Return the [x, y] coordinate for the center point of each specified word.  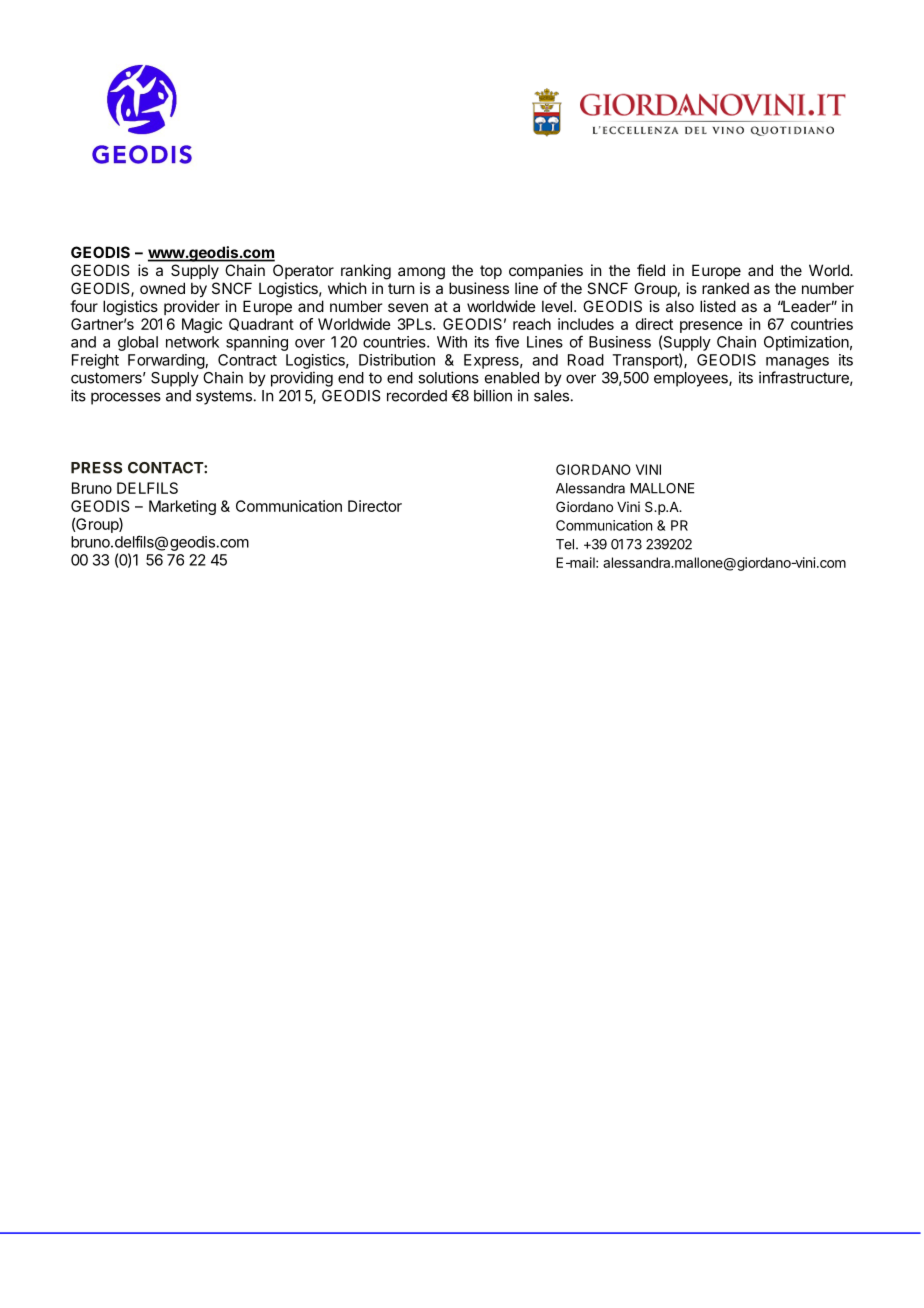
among [421, 273]
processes [126, 398]
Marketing [182, 507]
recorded [417, 396]
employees [692, 379]
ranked [725, 288]
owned [162, 288]
